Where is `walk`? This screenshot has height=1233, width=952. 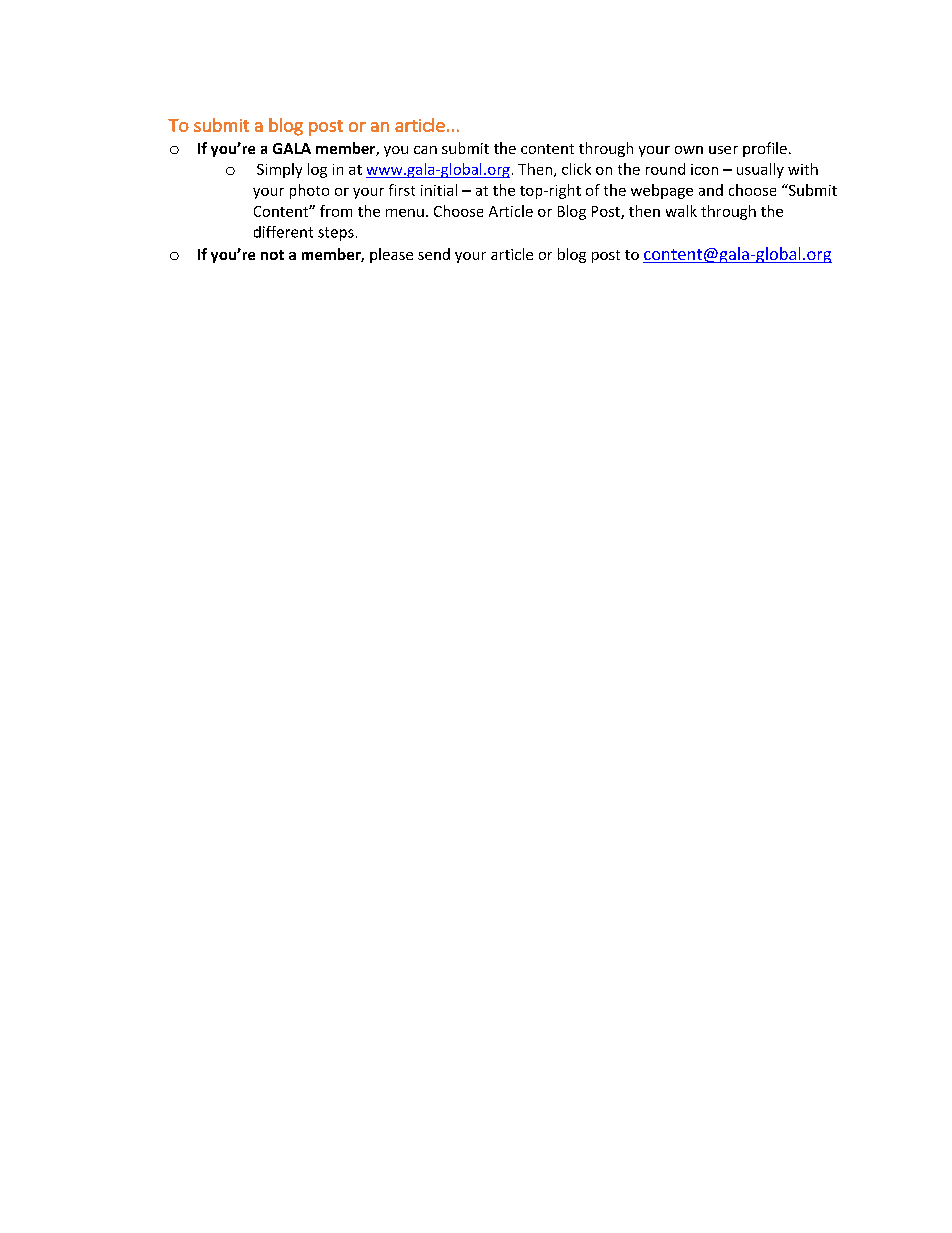
walk is located at coordinates (681, 211).
